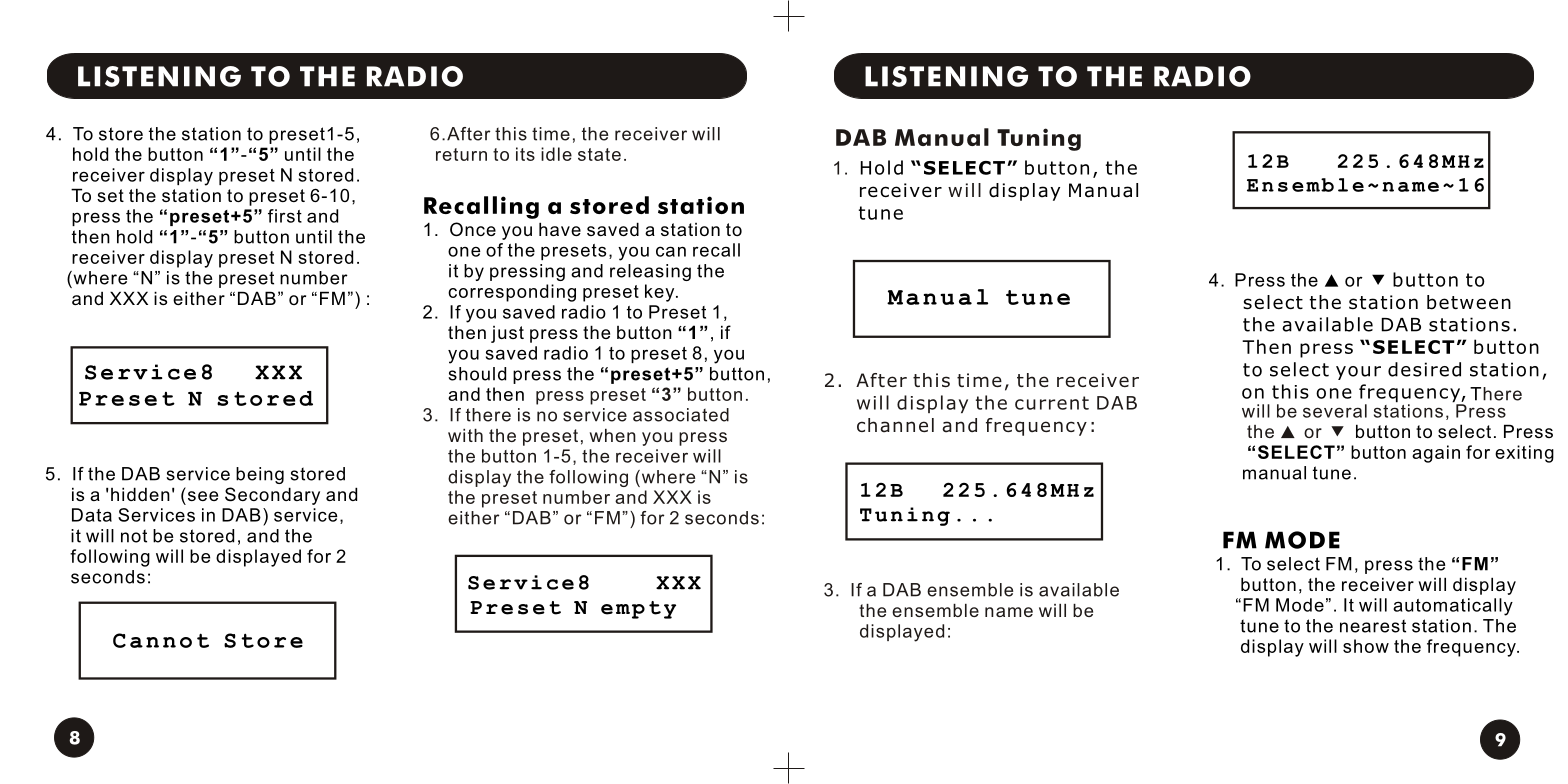  Describe the element at coordinates (1453, 607) in the page. I see `automatically` at that location.
